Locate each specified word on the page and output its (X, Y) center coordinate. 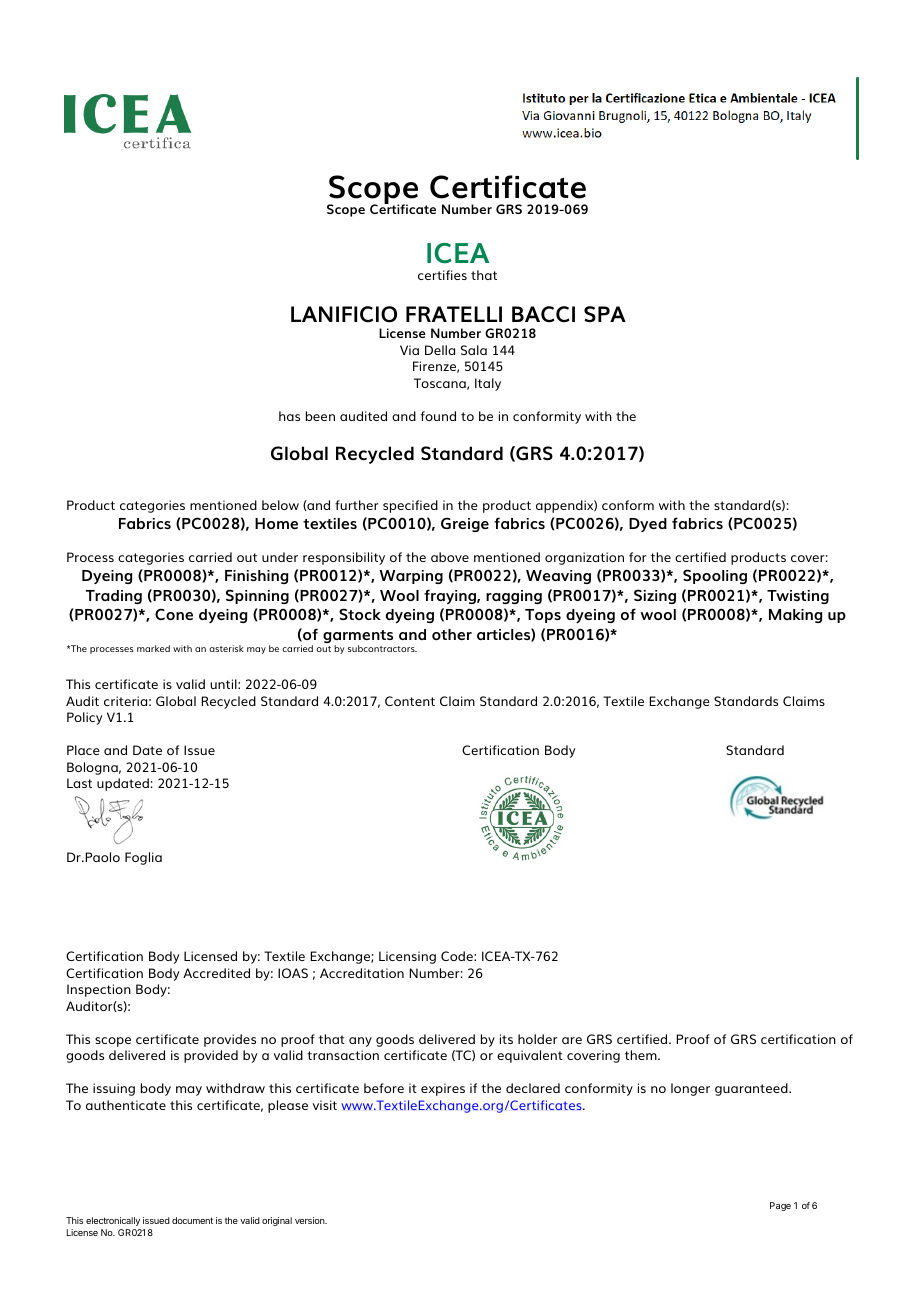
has (289, 416)
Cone (174, 614)
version (311, 1220)
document (192, 1220)
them (642, 1055)
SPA (605, 314)
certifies (442, 275)
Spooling (715, 576)
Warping (411, 577)
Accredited (216, 973)
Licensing (407, 957)
